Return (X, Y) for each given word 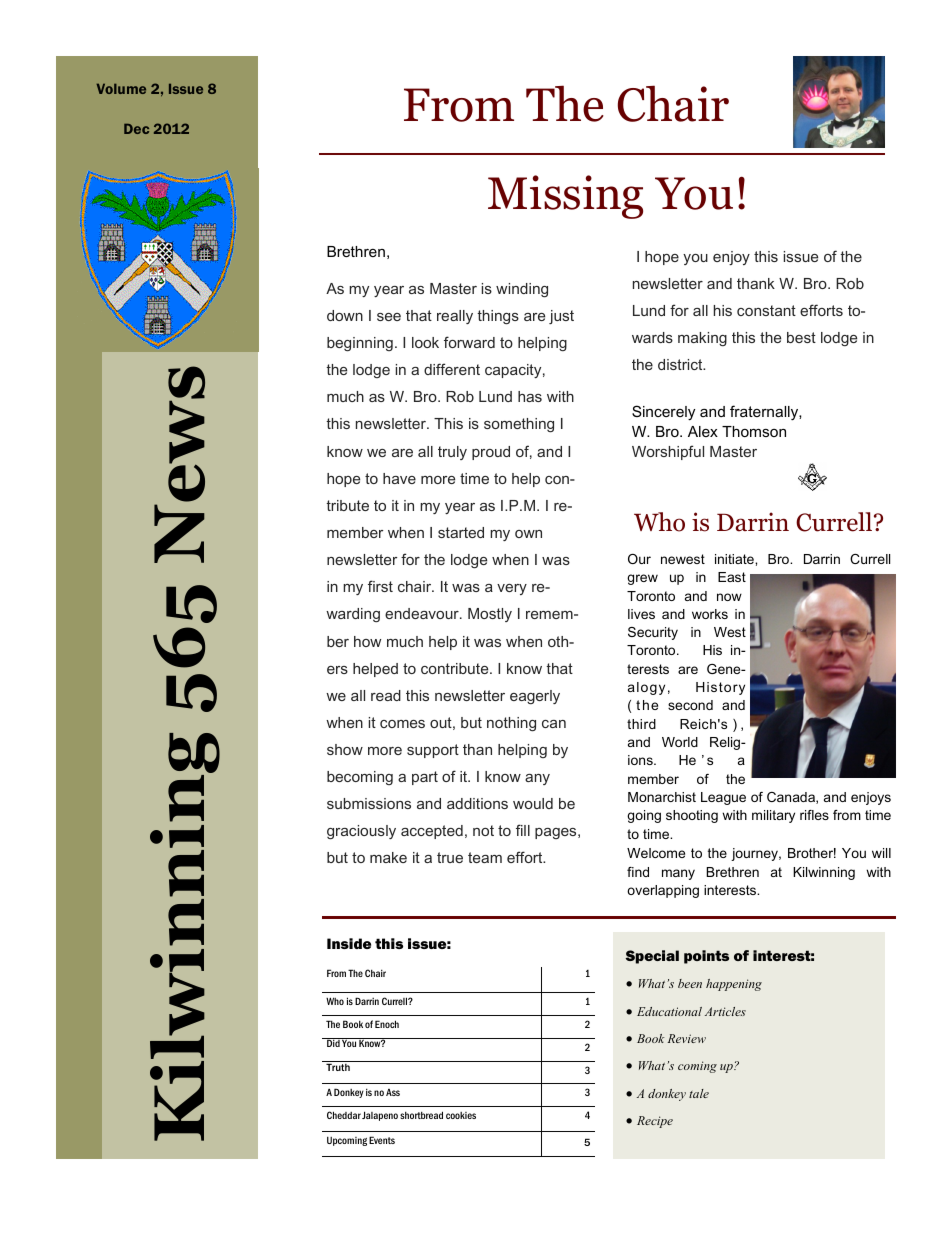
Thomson (754, 431)
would (533, 803)
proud (491, 453)
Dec (136, 129)
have (399, 478)
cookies (461, 1115)
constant (766, 310)
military (773, 816)
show (345, 749)
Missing (565, 197)
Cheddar (344, 1115)
